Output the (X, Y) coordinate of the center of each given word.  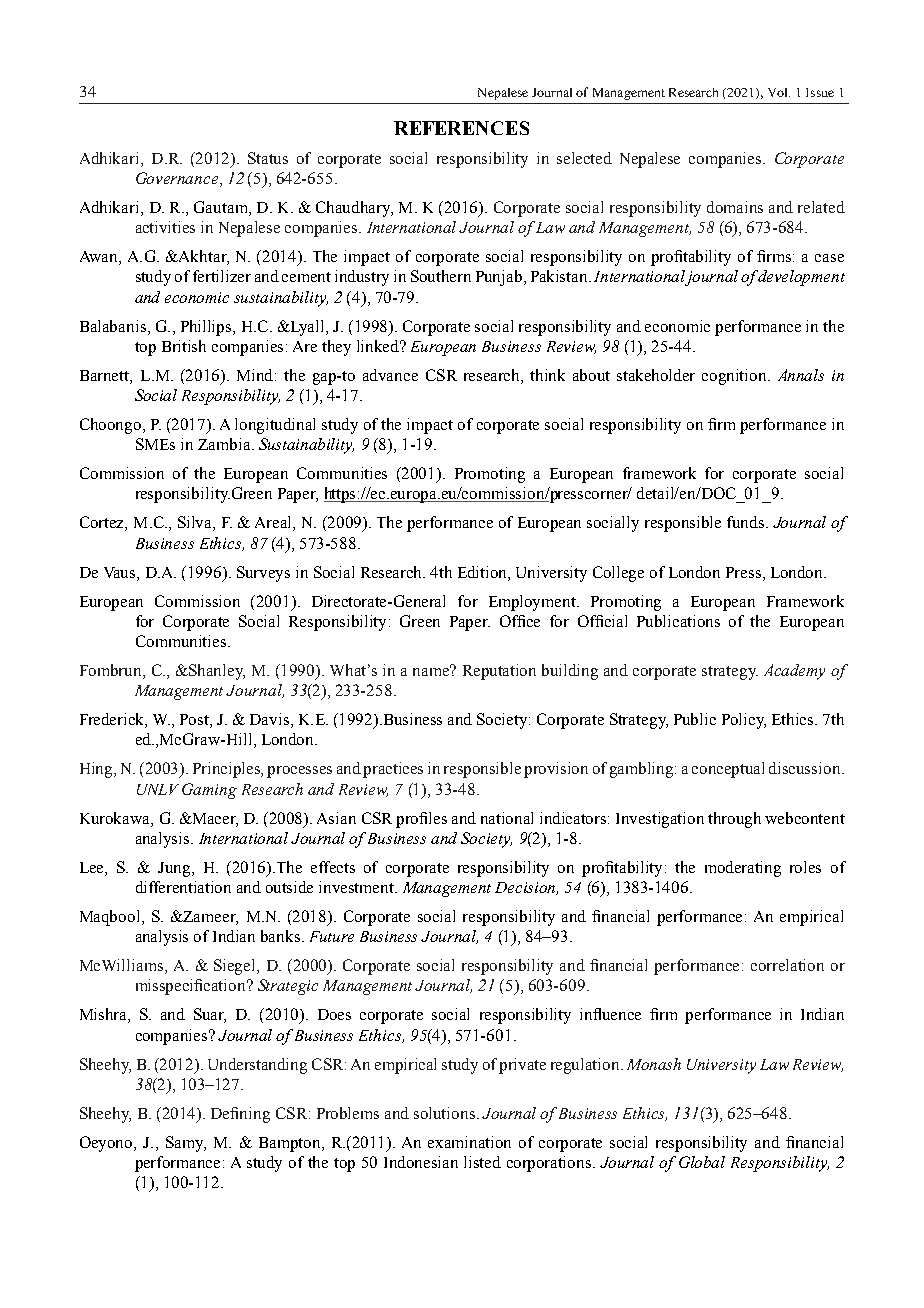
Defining (240, 1115)
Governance (178, 179)
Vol (779, 92)
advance (390, 375)
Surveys (263, 574)
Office (520, 621)
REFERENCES (461, 128)
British (184, 346)
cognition (735, 377)
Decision (526, 888)
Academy (794, 672)
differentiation (183, 887)
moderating (743, 869)
